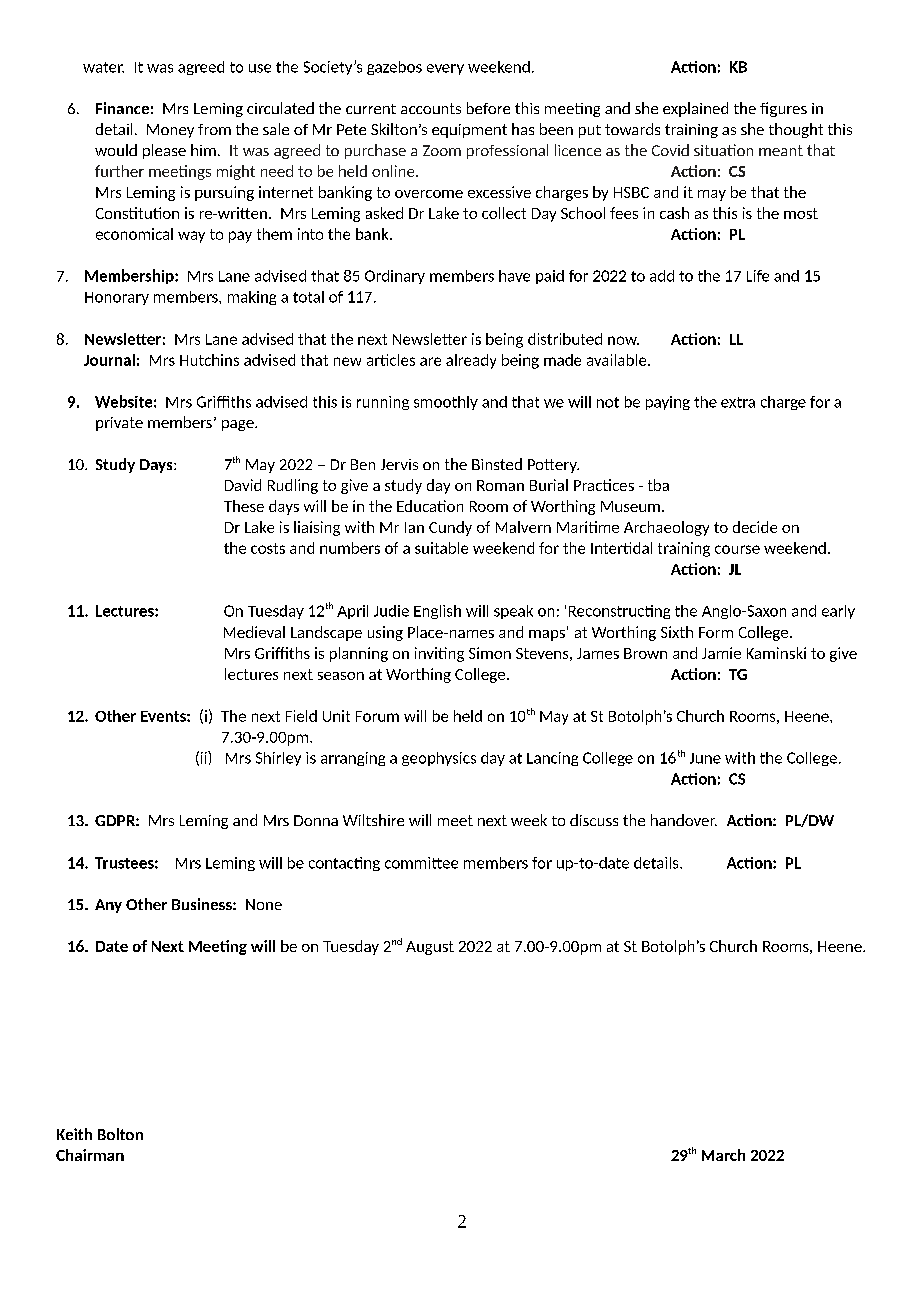 This image has height=1308, width=924. I want to click on June, so click(705, 758).
